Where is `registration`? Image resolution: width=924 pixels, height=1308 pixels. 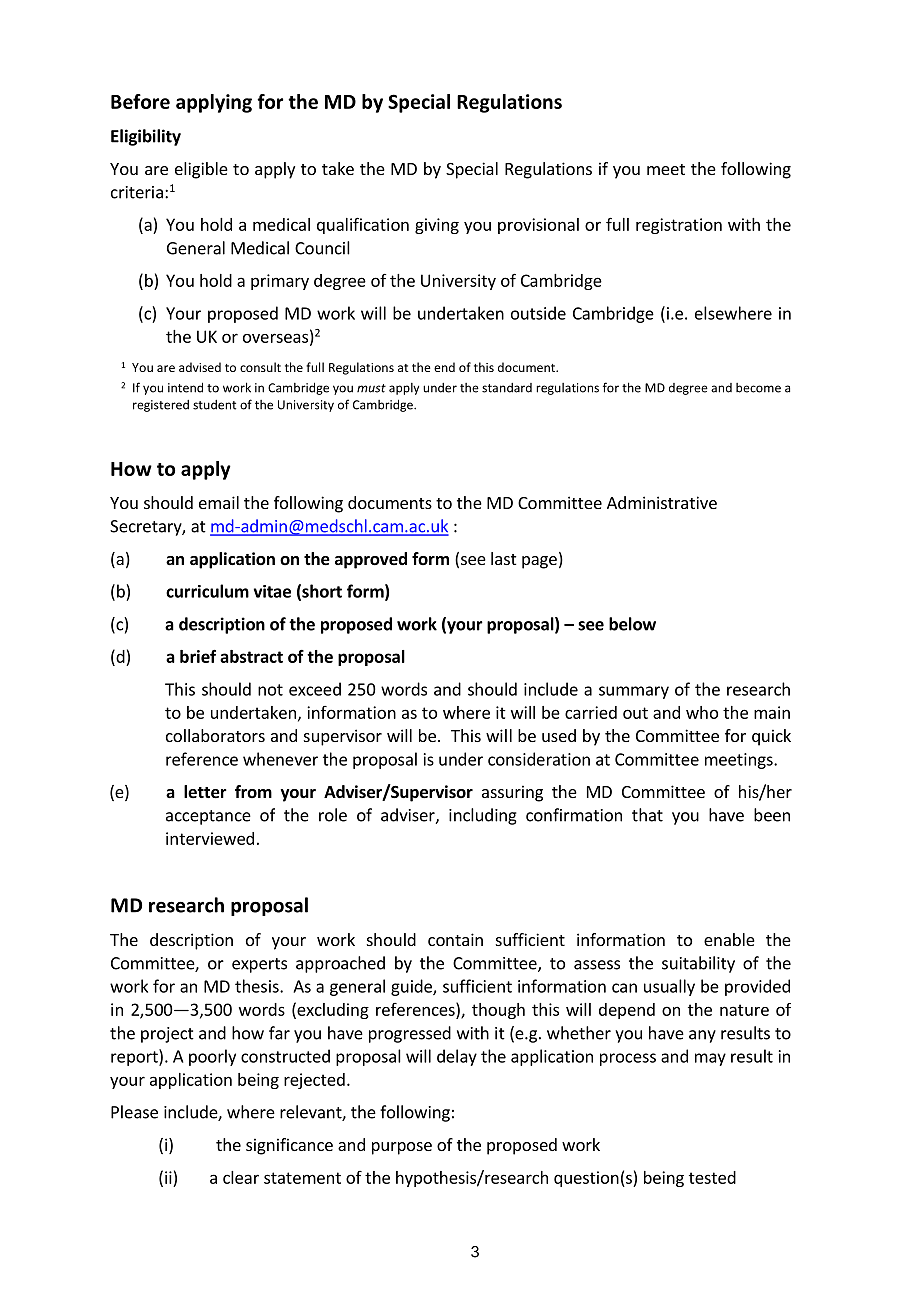
registration is located at coordinates (679, 226).
